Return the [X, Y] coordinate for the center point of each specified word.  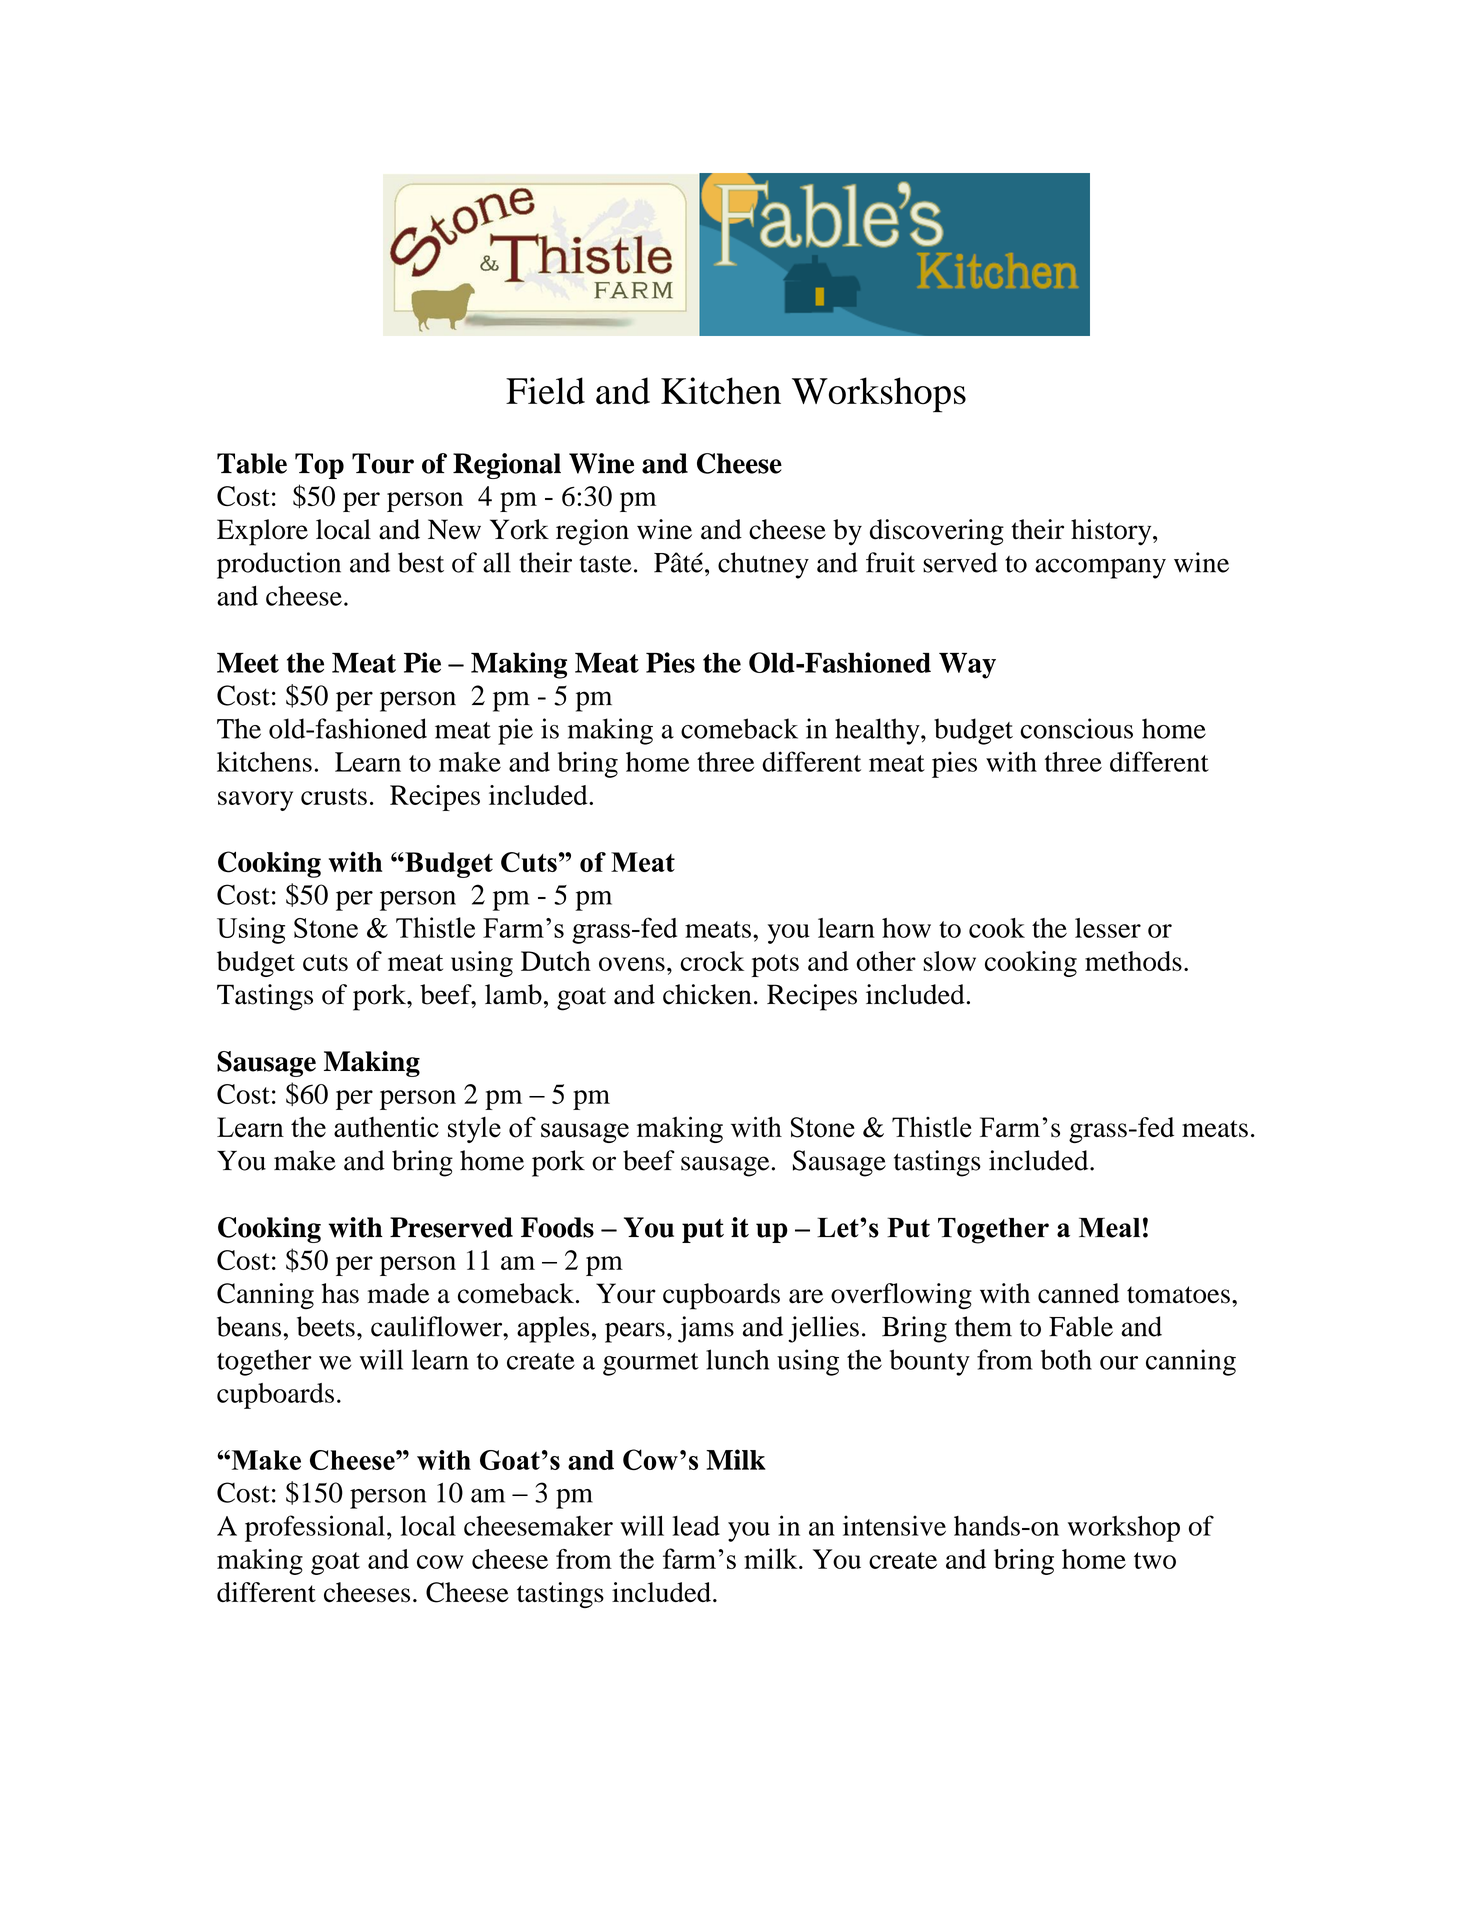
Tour [383, 463]
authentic [386, 1127]
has [340, 1293]
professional [315, 1528]
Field [545, 391]
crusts [334, 796]
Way [967, 666]
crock [712, 961]
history [1112, 532]
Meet [248, 663]
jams [706, 1329]
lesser [1108, 928]
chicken [707, 994]
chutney [763, 565]
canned [1078, 1293]
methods [1133, 961]
